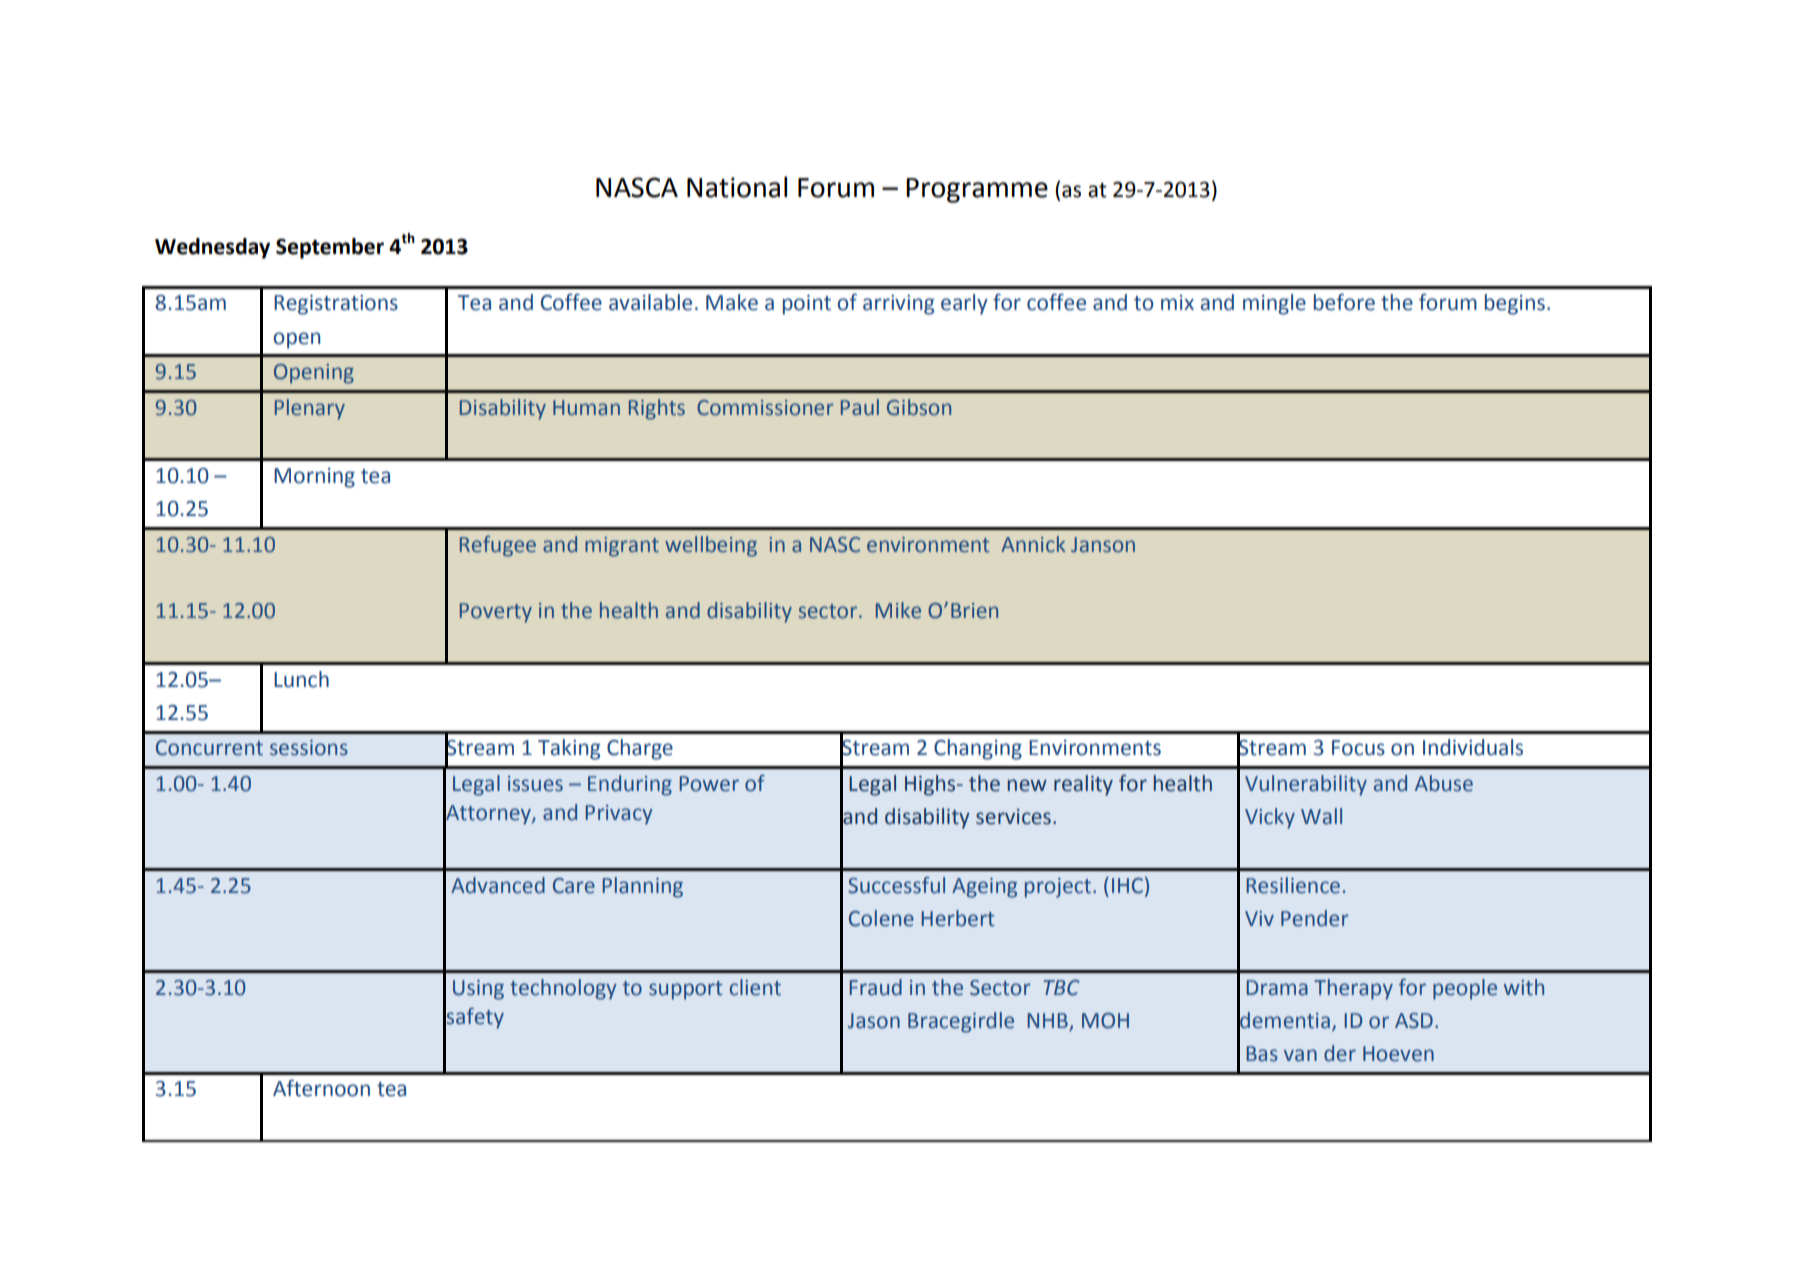 The width and height of the page is (1812, 1281). I want to click on before, so click(1344, 302).
